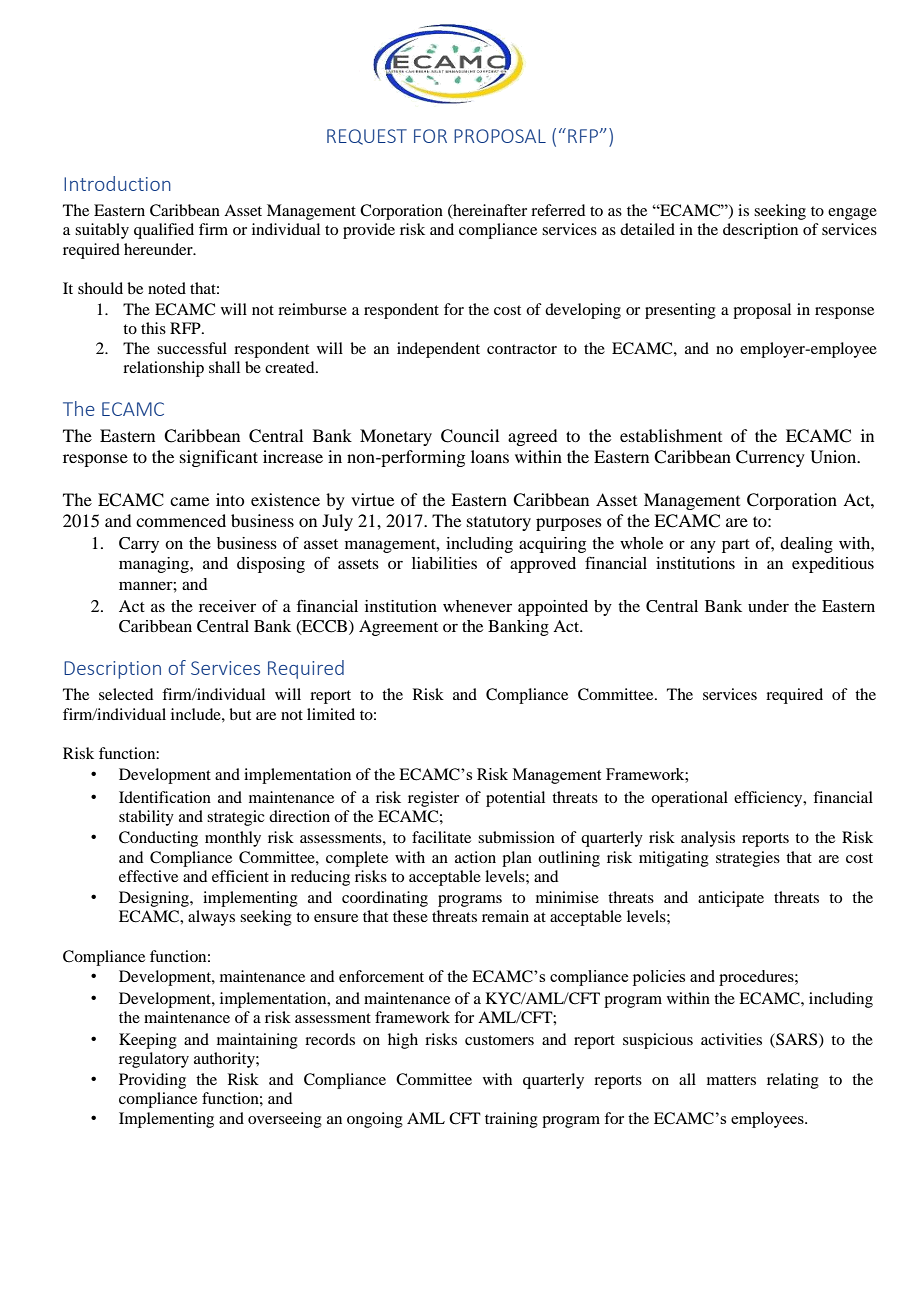  What do you see at coordinates (475, 857) in the document?
I see `action` at bounding box center [475, 857].
